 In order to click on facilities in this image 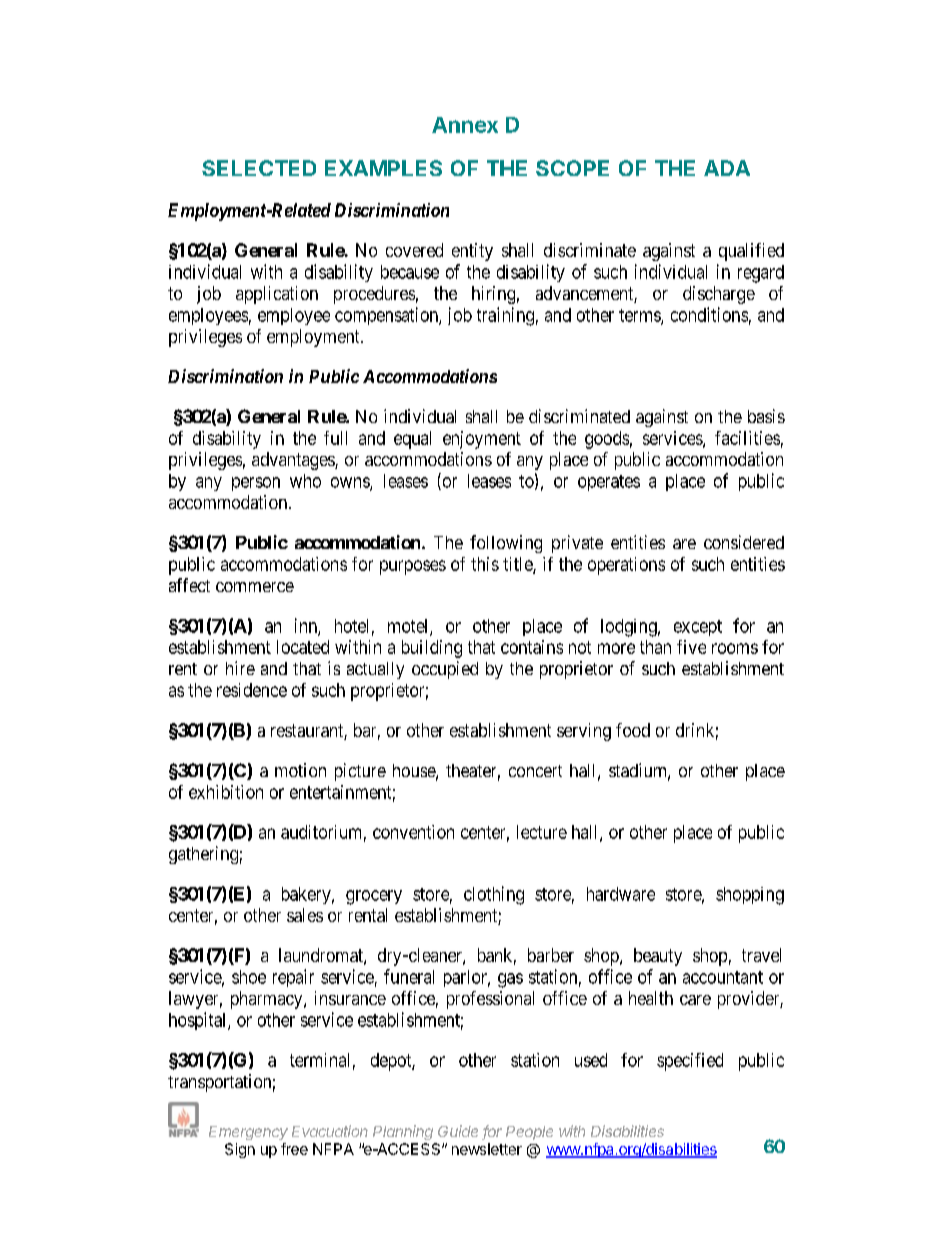, I will do `click(747, 438)`.
